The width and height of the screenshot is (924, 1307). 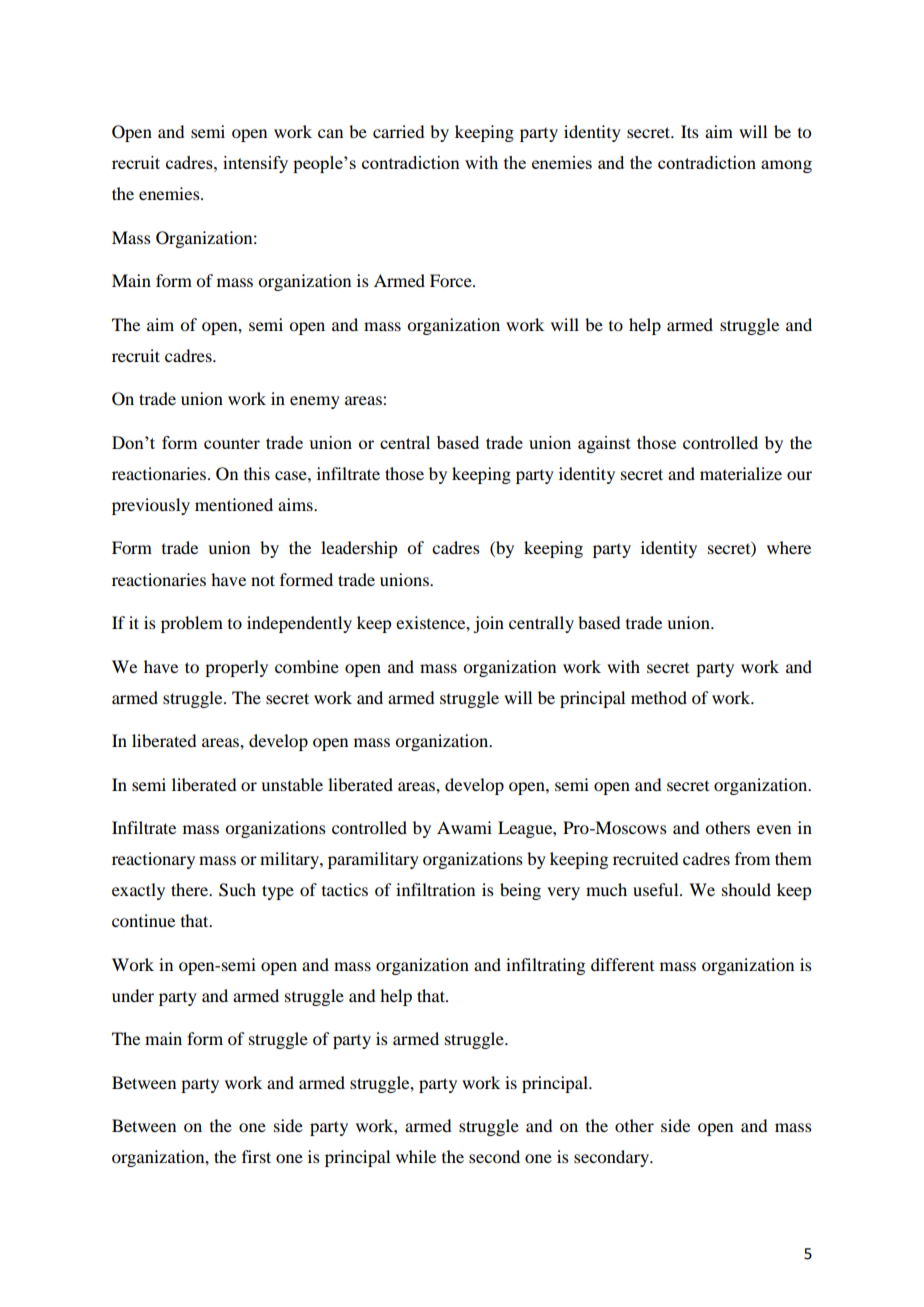 I want to click on materialize, so click(x=741, y=473).
